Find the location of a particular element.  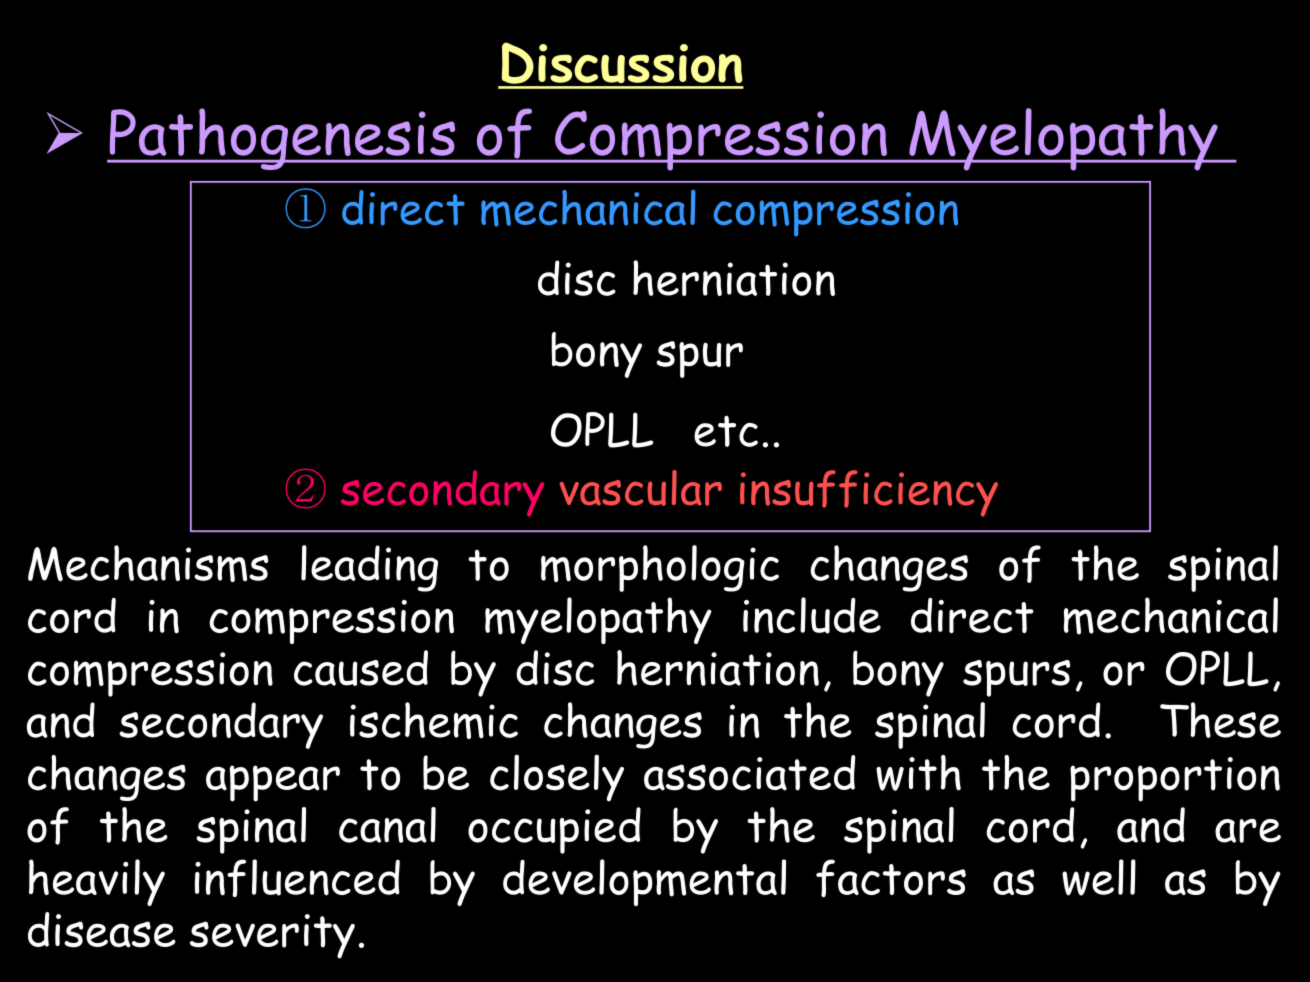

morphologic is located at coordinates (660, 568).
